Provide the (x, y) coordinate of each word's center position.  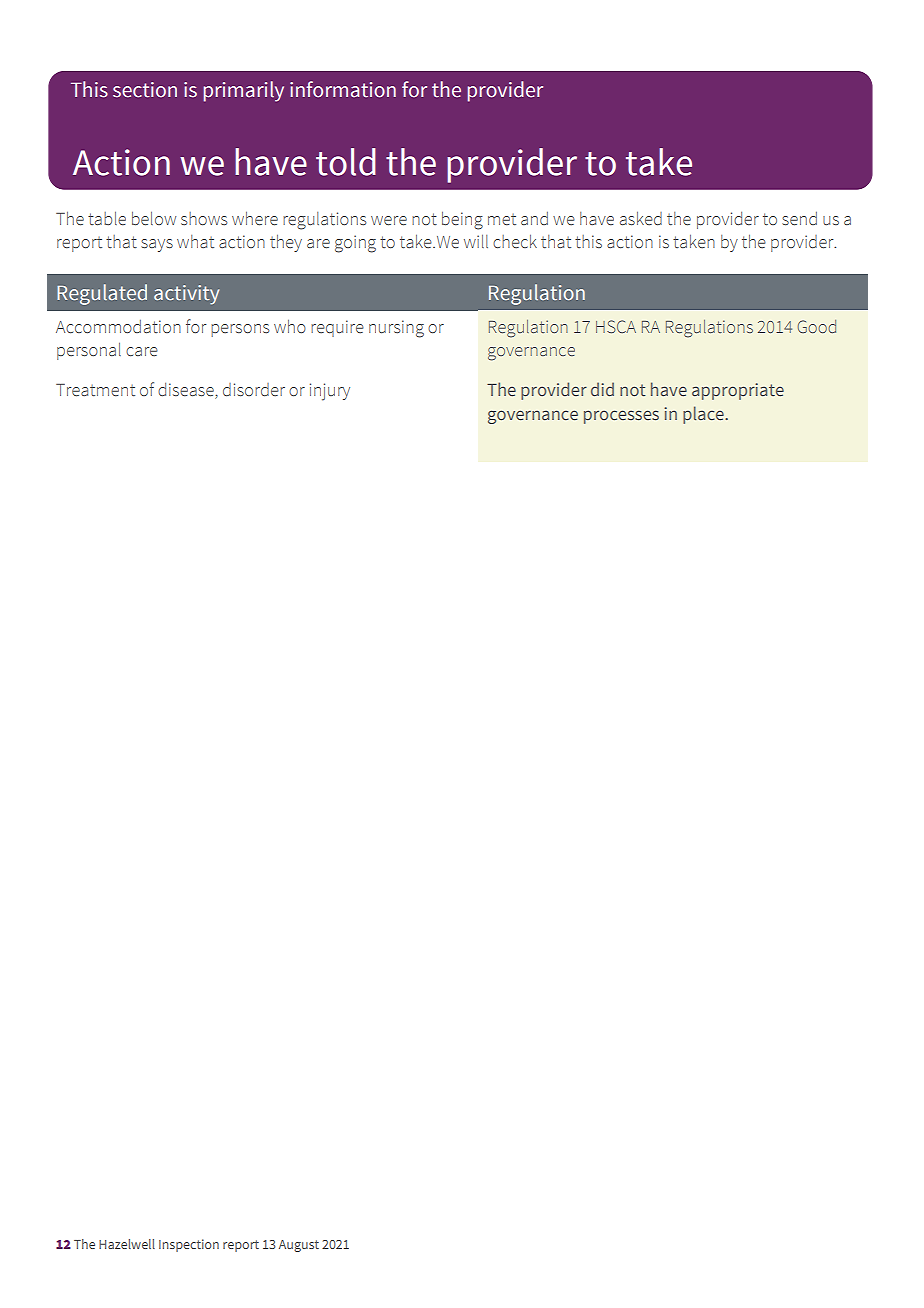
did (602, 389)
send (799, 219)
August (299, 1246)
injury (330, 392)
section (145, 90)
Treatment (95, 390)
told (346, 162)
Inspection (189, 1245)
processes (621, 417)
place (704, 415)
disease (187, 391)
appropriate (738, 391)
